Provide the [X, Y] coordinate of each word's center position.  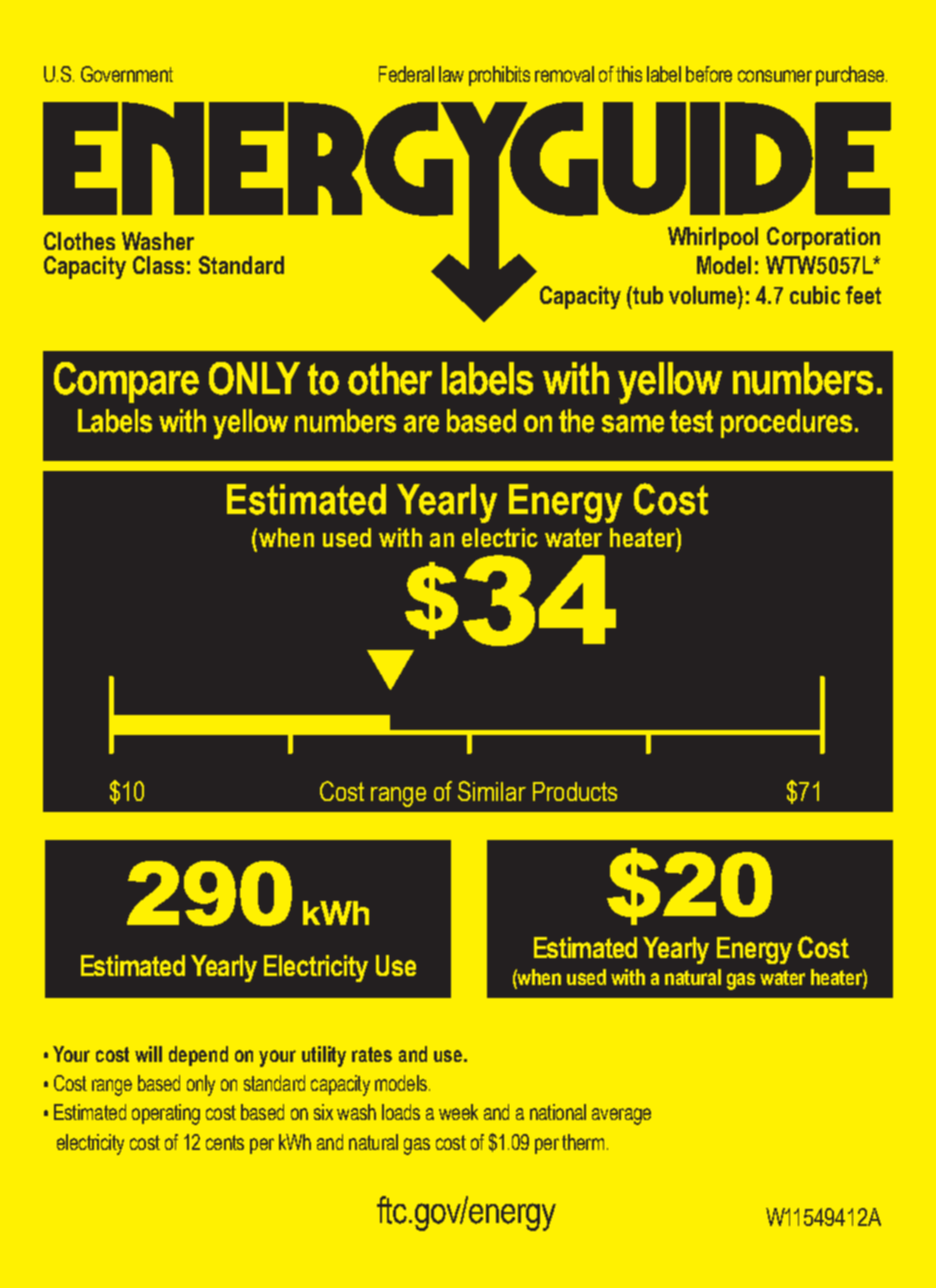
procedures [786, 423]
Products [575, 791]
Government [127, 74]
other [390, 378]
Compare [126, 382]
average [621, 1116]
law [451, 74]
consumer [775, 76]
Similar [492, 791]
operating [166, 1114]
